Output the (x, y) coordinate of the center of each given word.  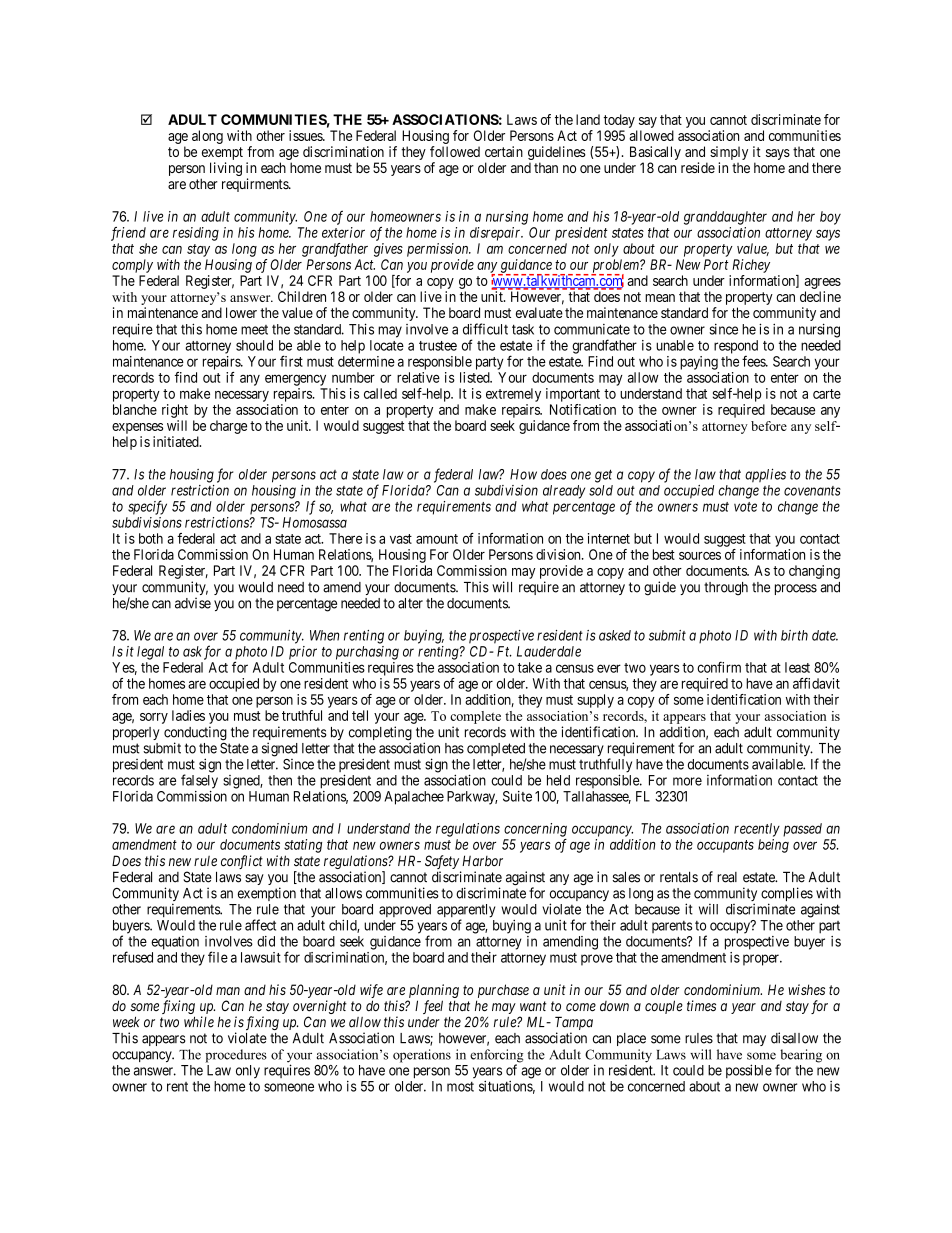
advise (193, 603)
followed (455, 151)
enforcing (496, 1057)
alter (410, 603)
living (226, 169)
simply (729, 153)
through (726, 589)
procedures (236, 1056)
